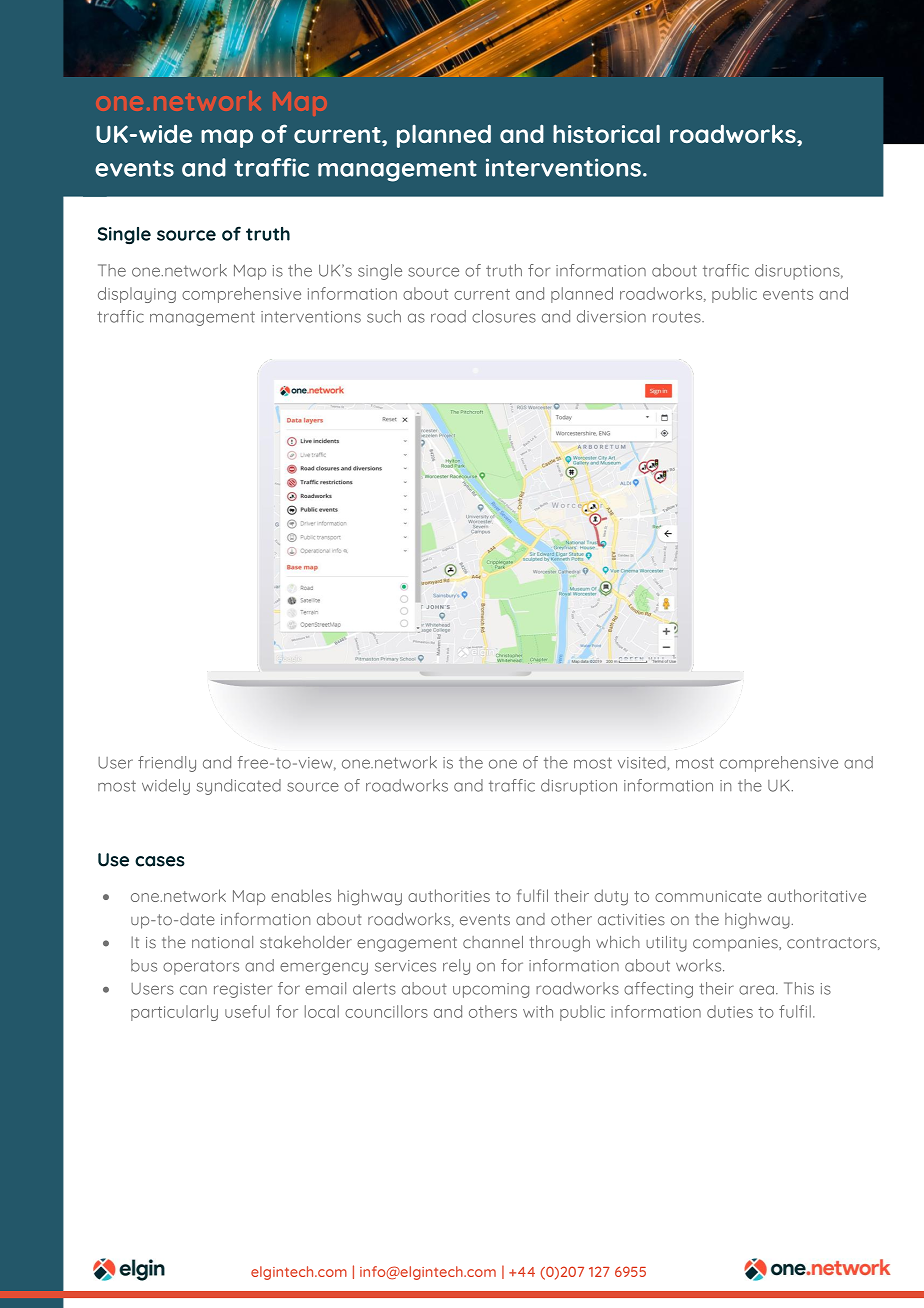 This screenshot has height=1308, width=924. What do you see at coordinates (504, 316) in the screenshot?
I see `closures` at bounding box center [504, 316].
